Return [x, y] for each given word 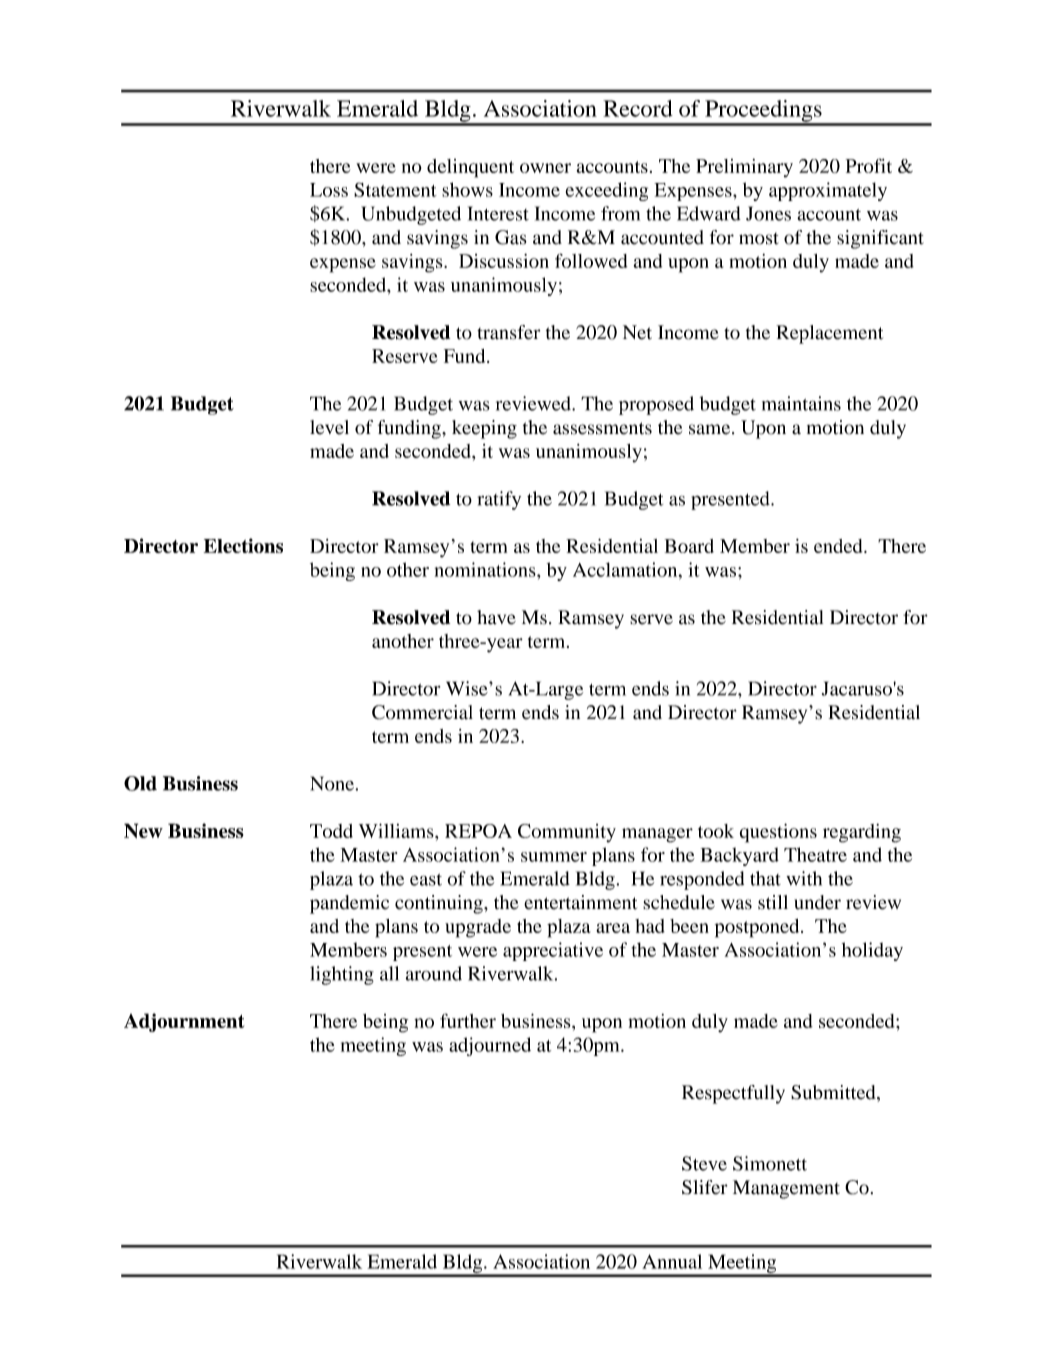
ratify [499, 500]
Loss [329, 190]
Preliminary [744, 168]
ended [839, 546]
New [143, 830]
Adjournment [184, 1022]
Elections [243, 545]
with [804, 878]
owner [545, 168]
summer [554, 857]
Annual [672, 1261]
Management [786, 1189]
